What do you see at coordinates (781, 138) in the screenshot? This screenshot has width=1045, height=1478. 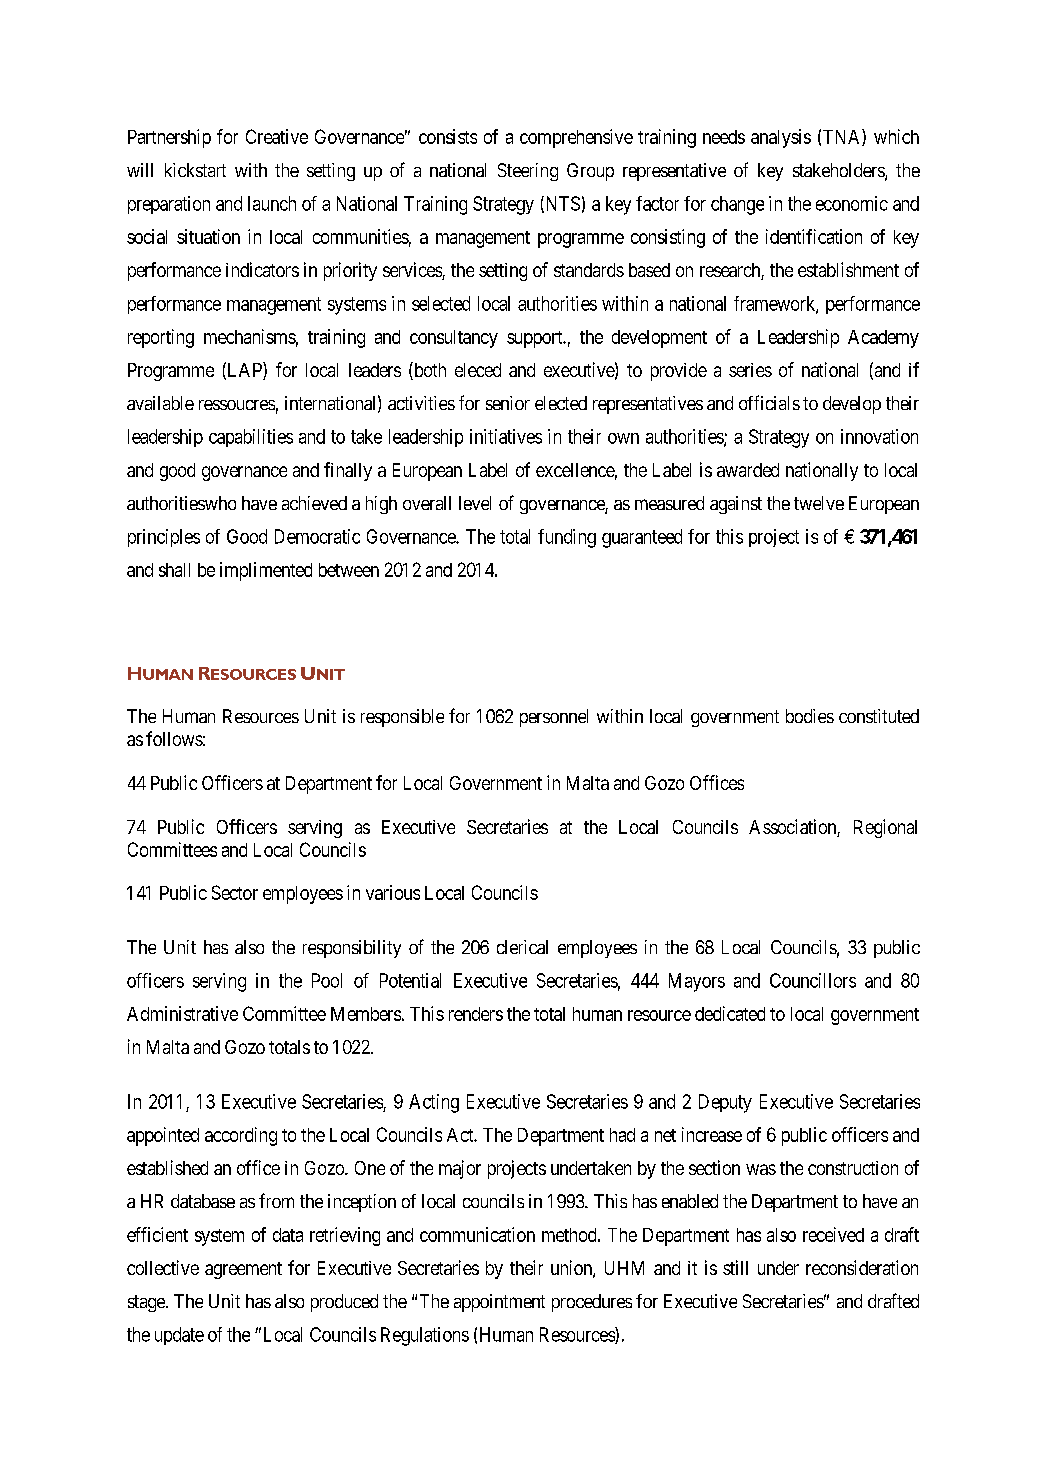 I see `analysis` at bounding box center [781, 138].
